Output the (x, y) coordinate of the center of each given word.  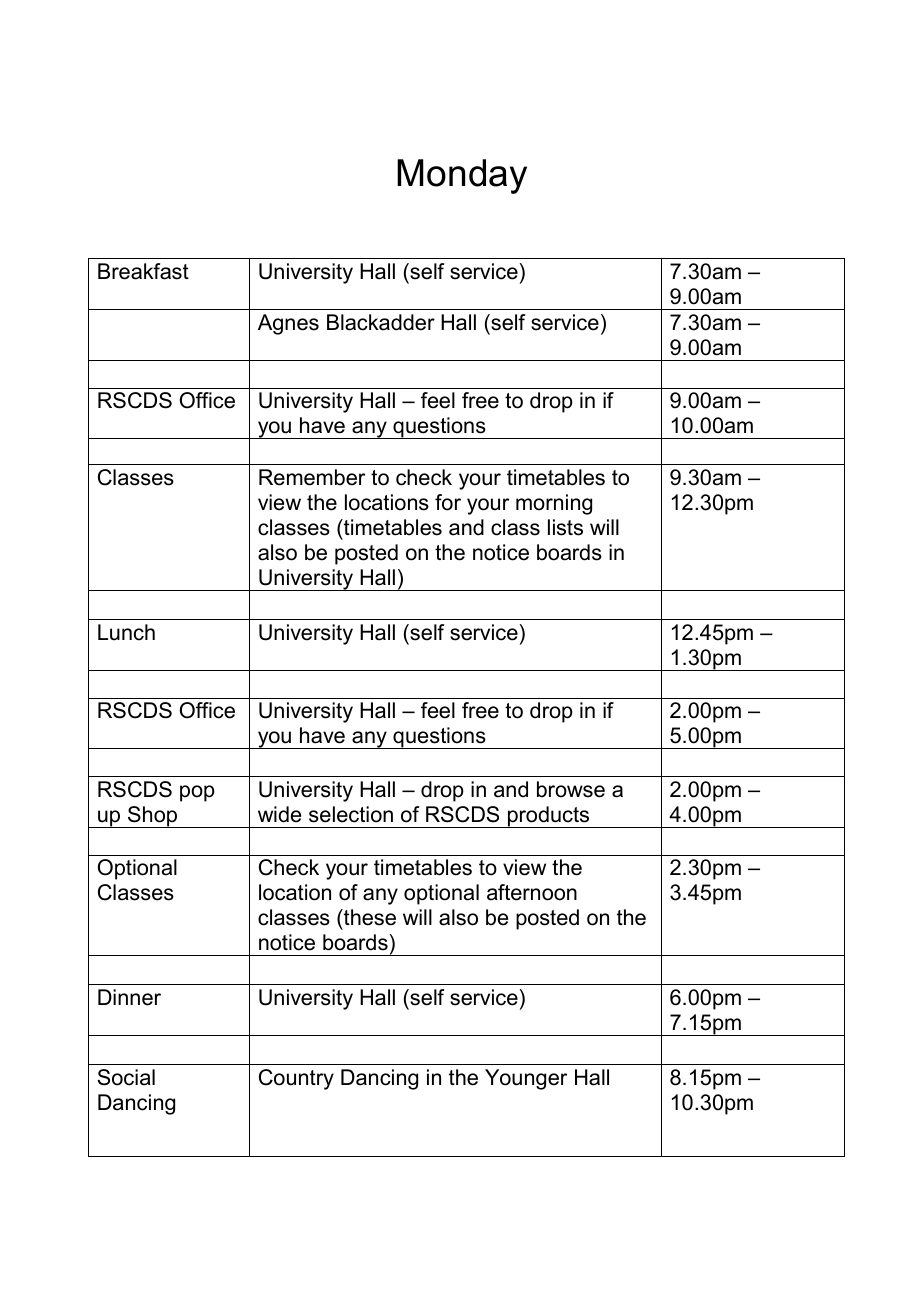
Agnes (288, 324)
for (448, 502)
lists (565, 527)
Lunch (126, 632)
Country (296, 1079)
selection (351, 814)
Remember (312, 477)
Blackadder (381, 322)
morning (554, 504)
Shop (153, 817)
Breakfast (143, 271)
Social (126, 1077)
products (549, 817)
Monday (462, 176)
